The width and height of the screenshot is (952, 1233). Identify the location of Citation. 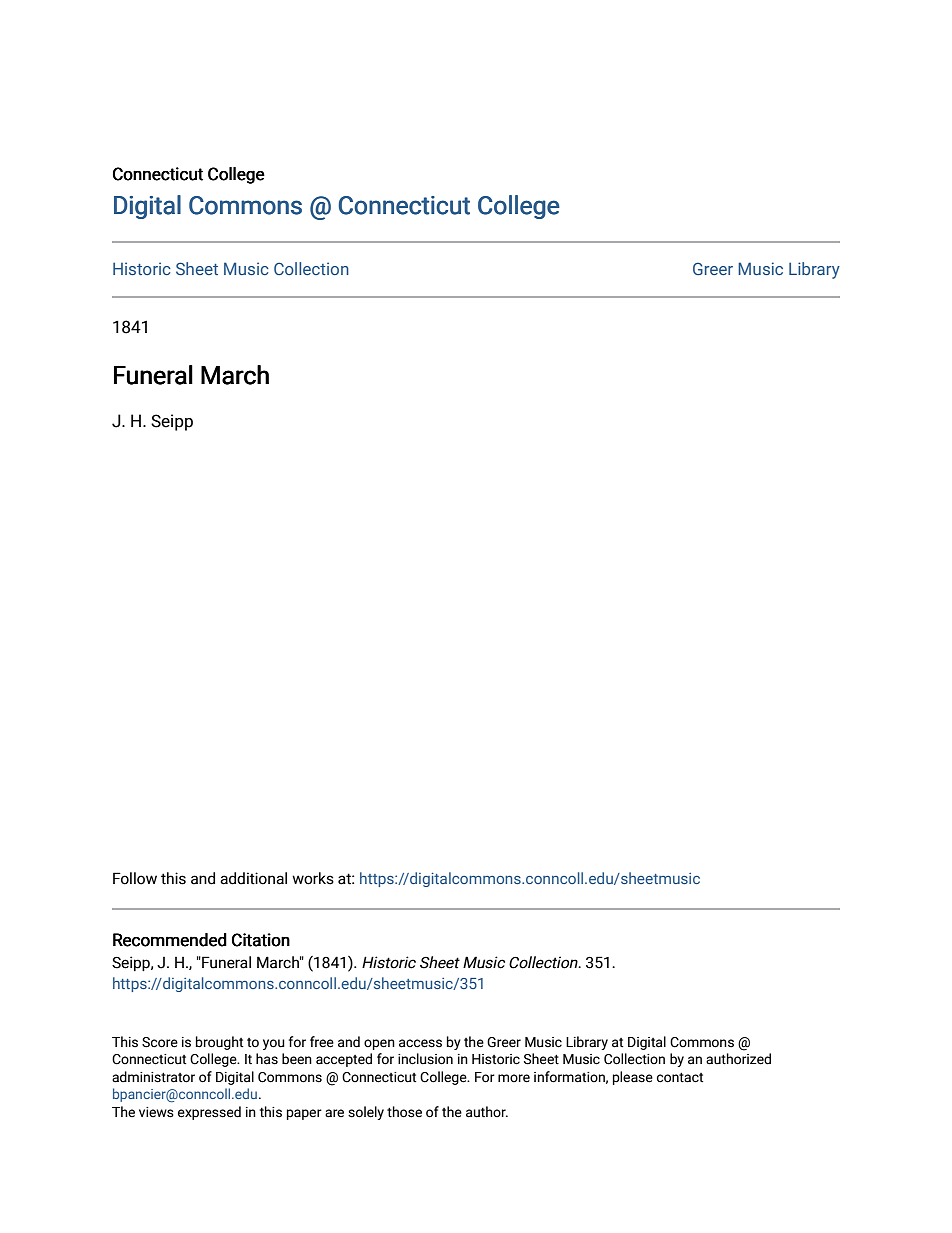
(261, 940).
